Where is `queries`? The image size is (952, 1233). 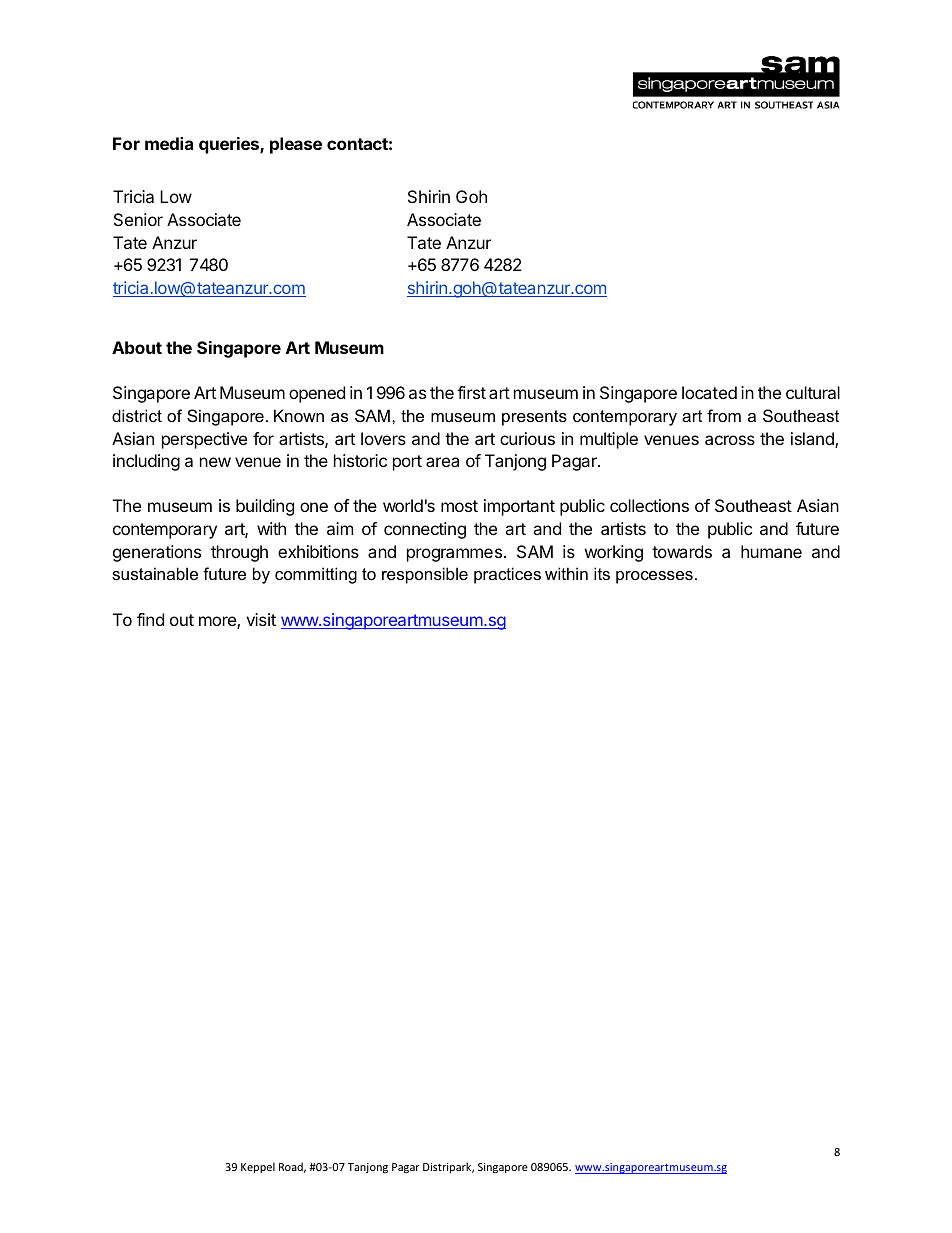
queries is located at coordinates (230, 145).
